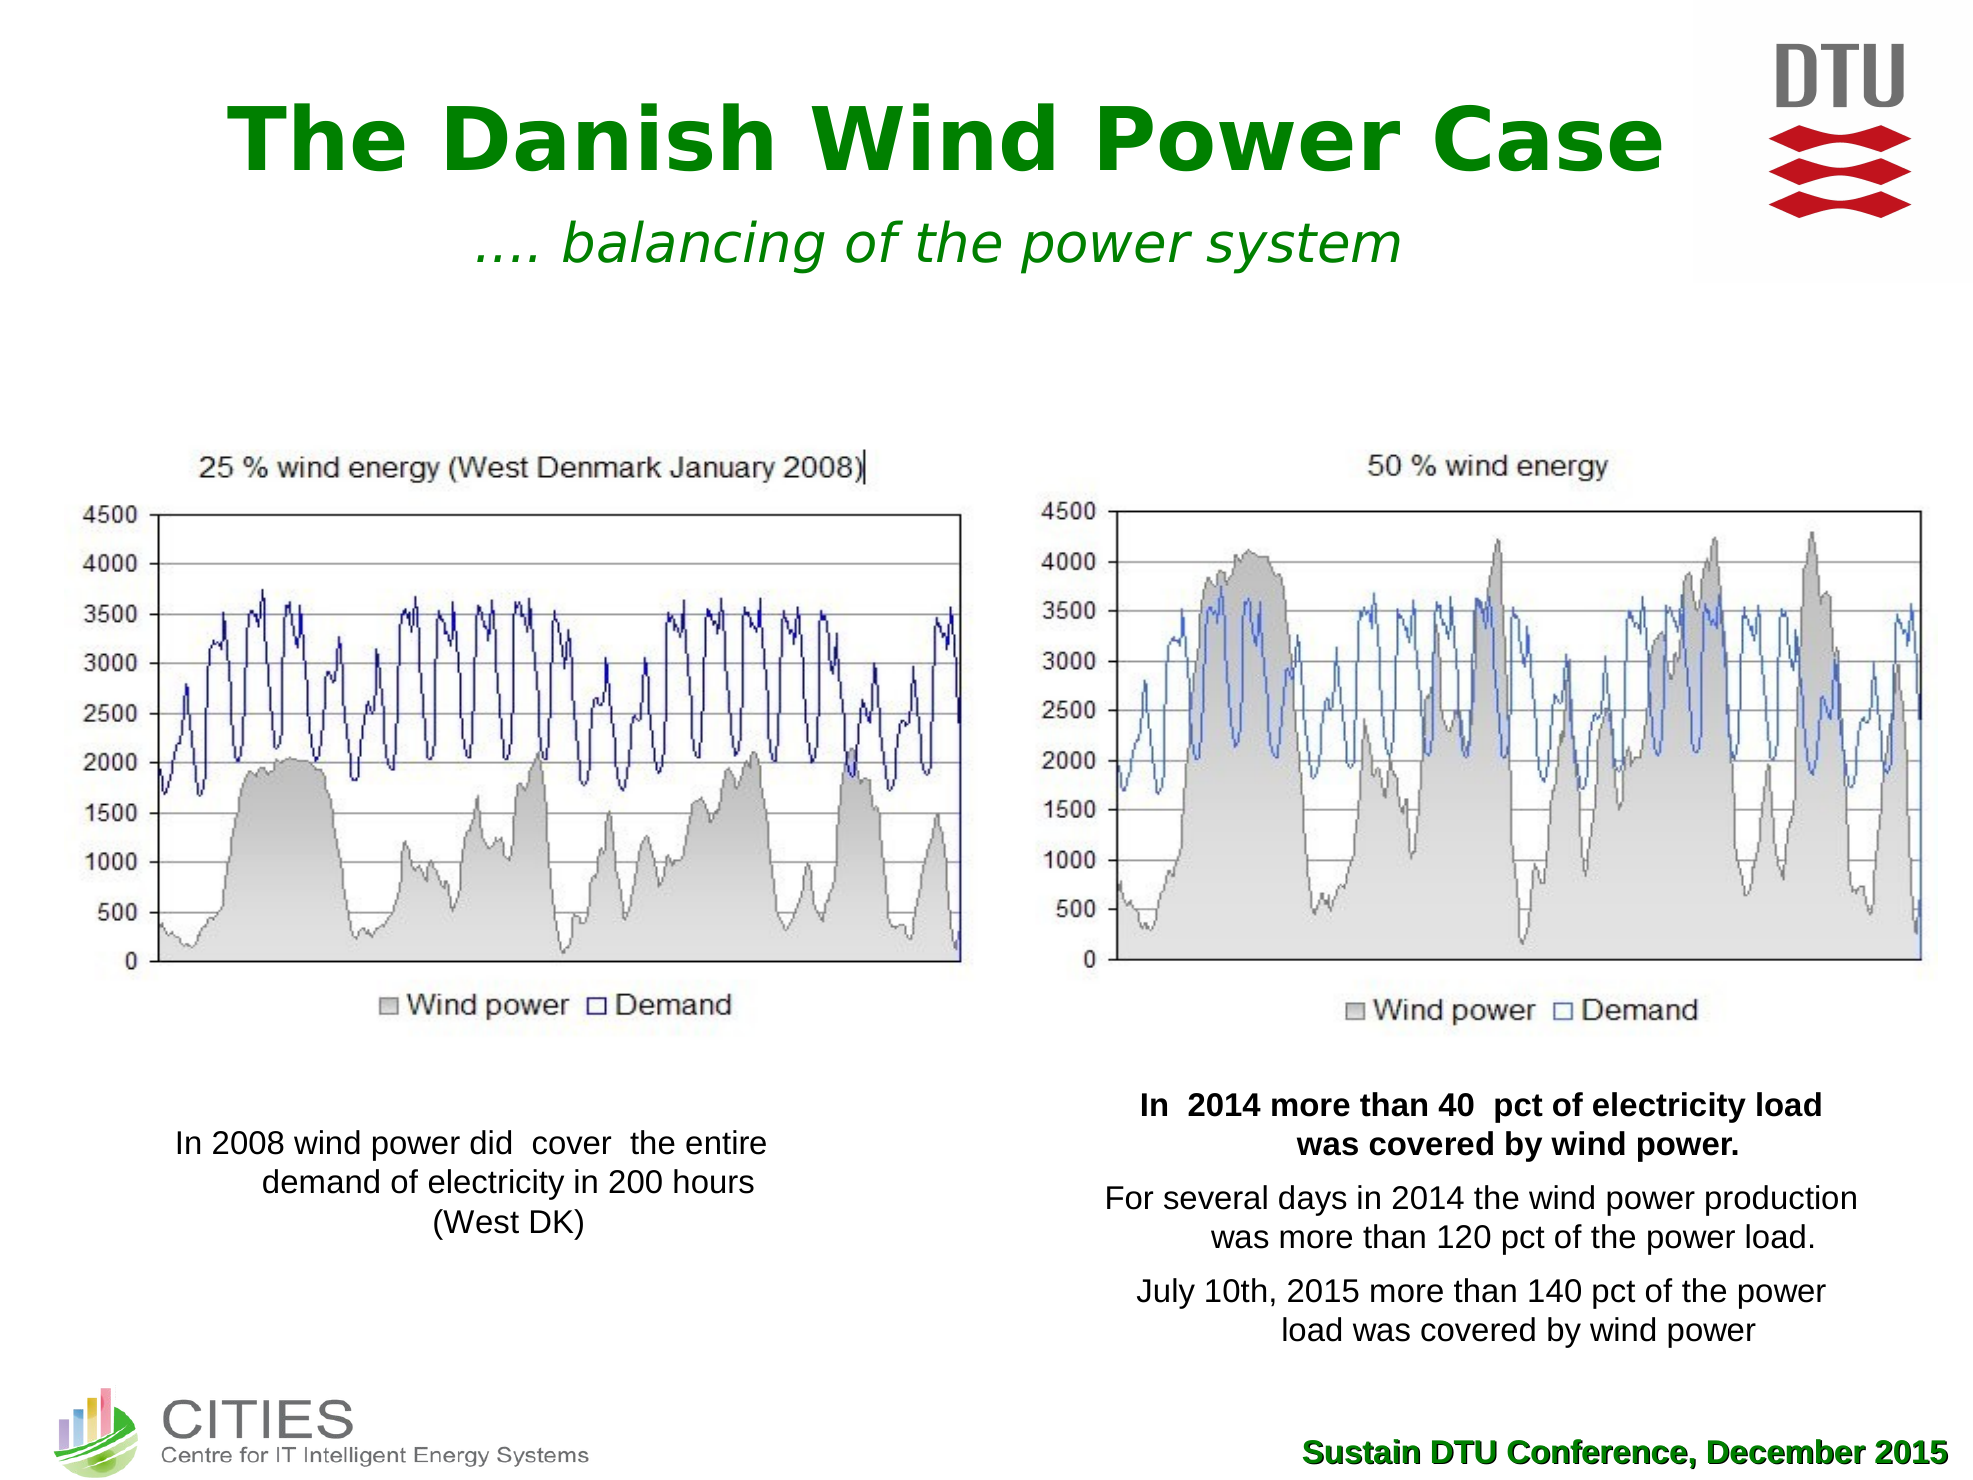 The image size is (1973, 1480). I want to click on production, so click(1781, 1200).
